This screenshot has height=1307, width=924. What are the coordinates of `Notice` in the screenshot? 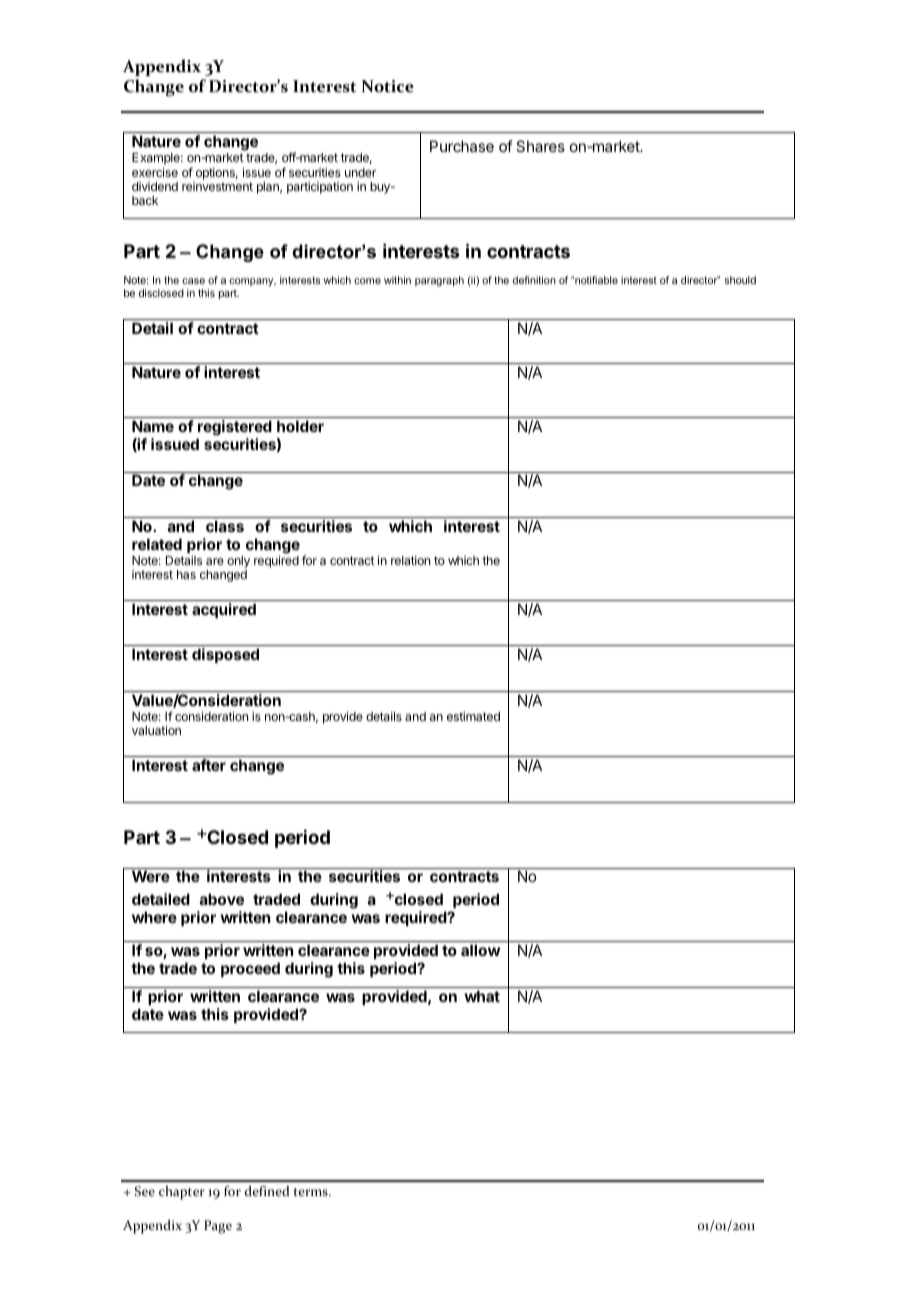 It's located at (387, 86).
